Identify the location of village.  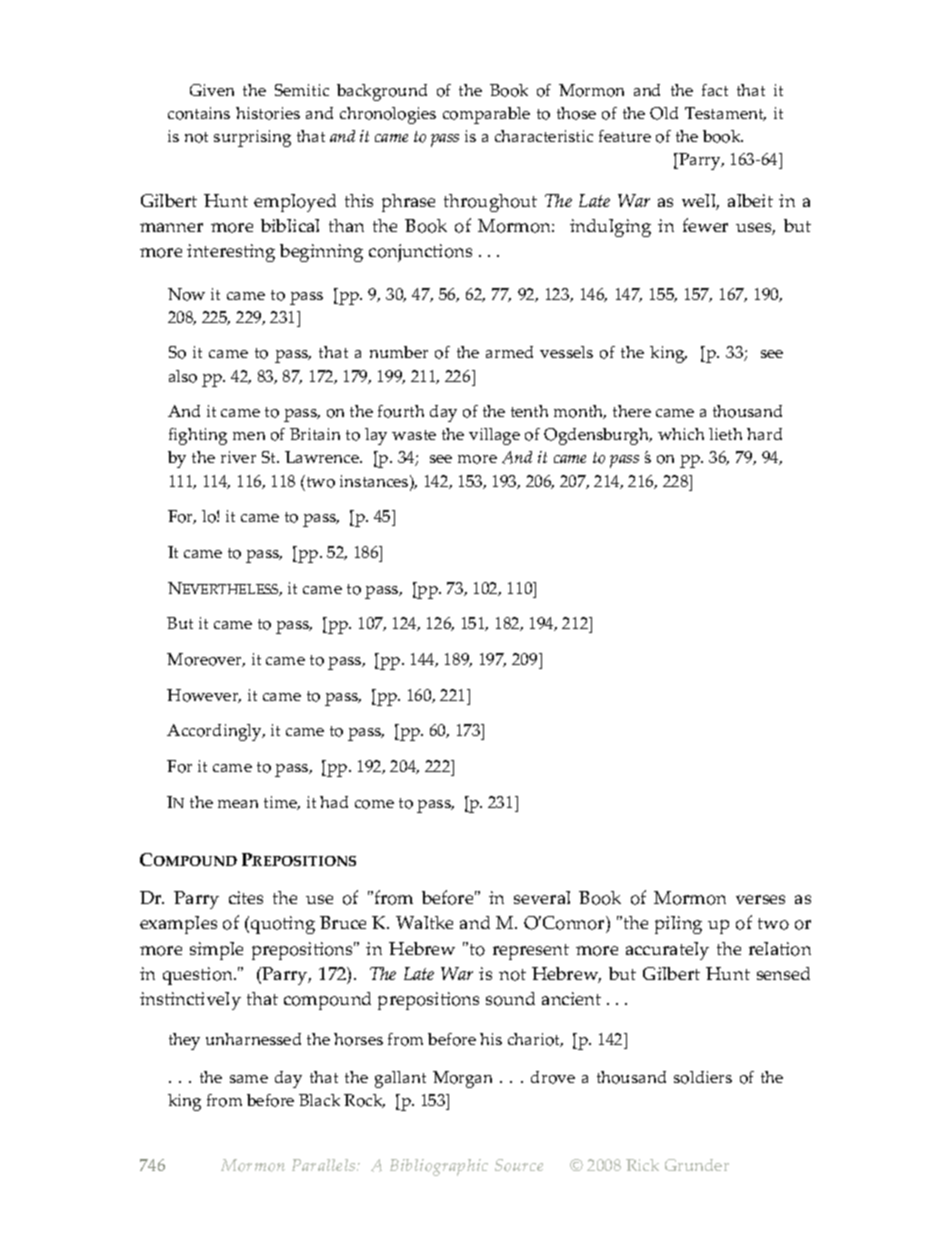
(494, 436).
